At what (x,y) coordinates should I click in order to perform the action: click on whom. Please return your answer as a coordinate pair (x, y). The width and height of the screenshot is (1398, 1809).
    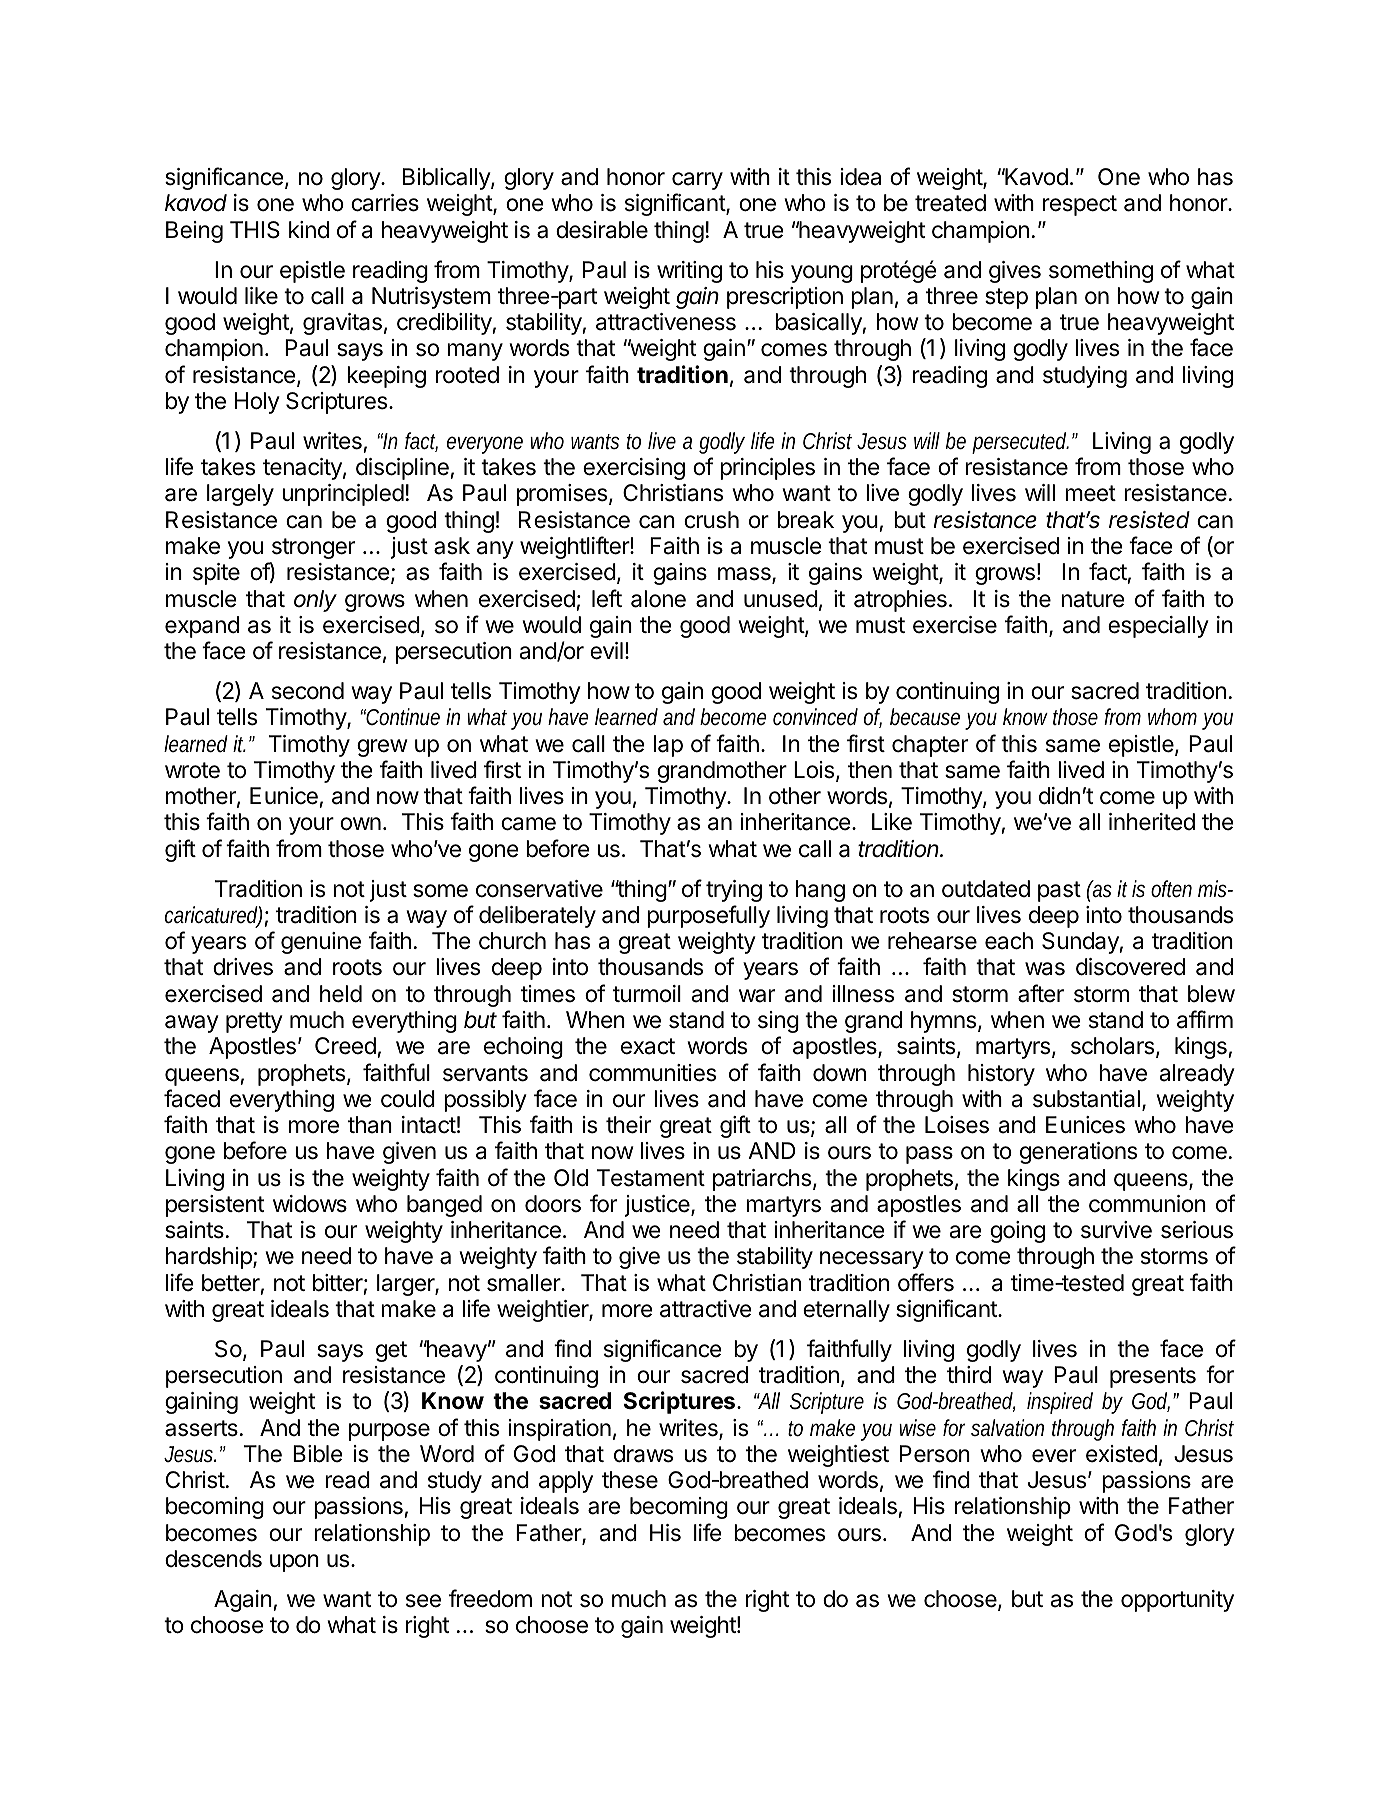
    Looking at the image, I should click on (1172, 716).
